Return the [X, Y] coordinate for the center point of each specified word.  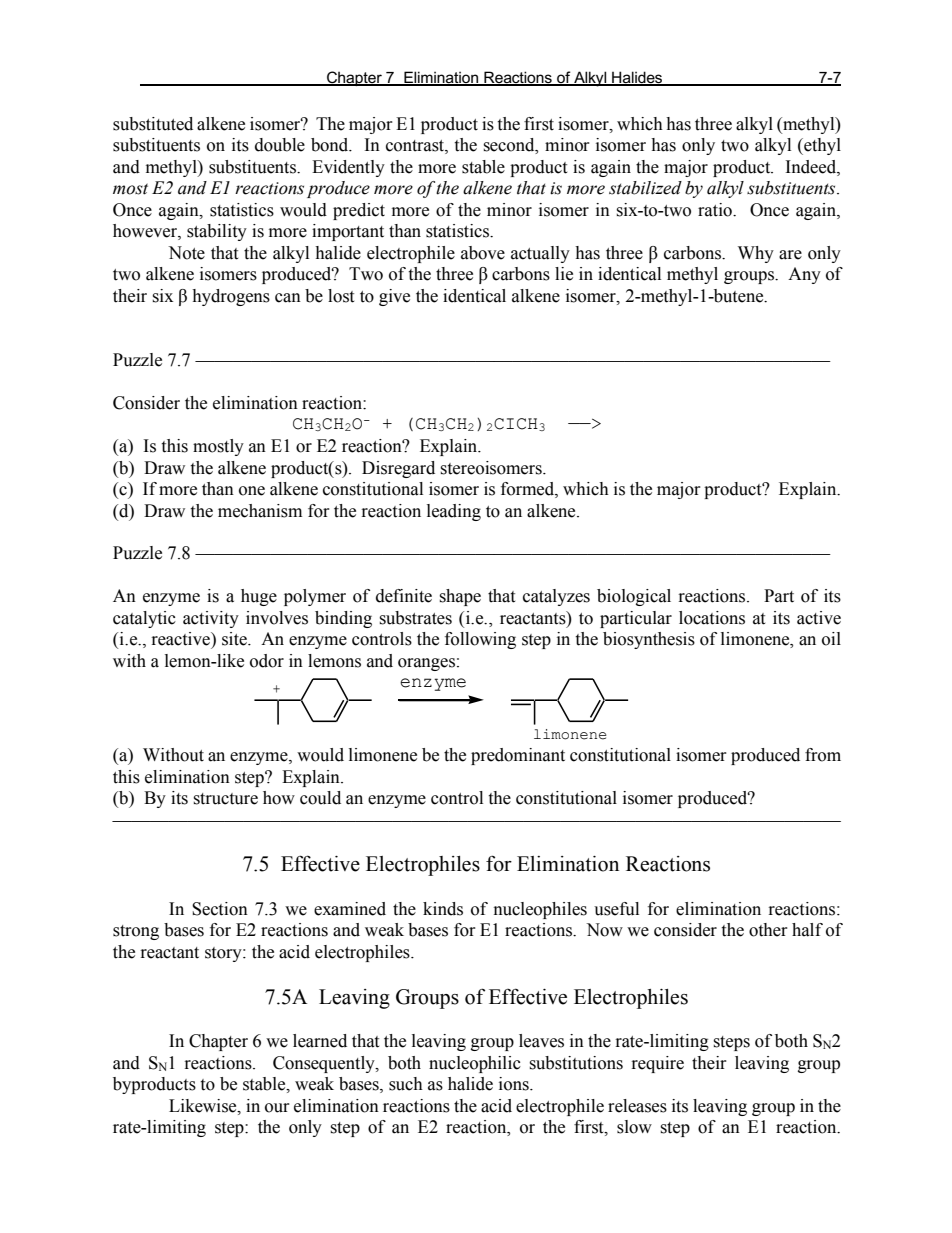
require [658, 1064]
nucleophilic [475, 1064]
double [280, 145]
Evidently [348, 168]
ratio [716, 210]
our [277, 1108]
